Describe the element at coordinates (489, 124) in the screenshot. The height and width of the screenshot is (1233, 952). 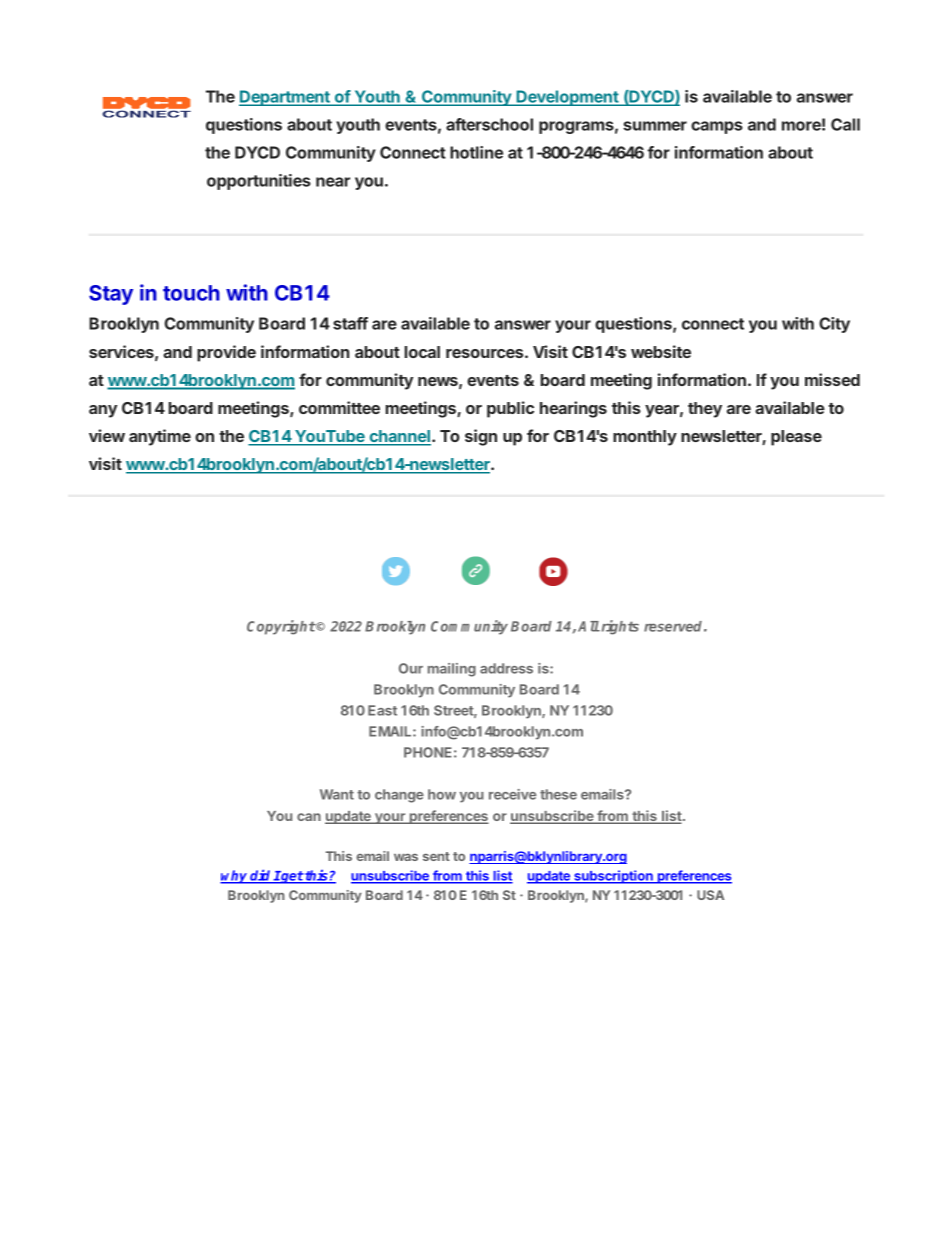
I see `afterschool` at that location.
